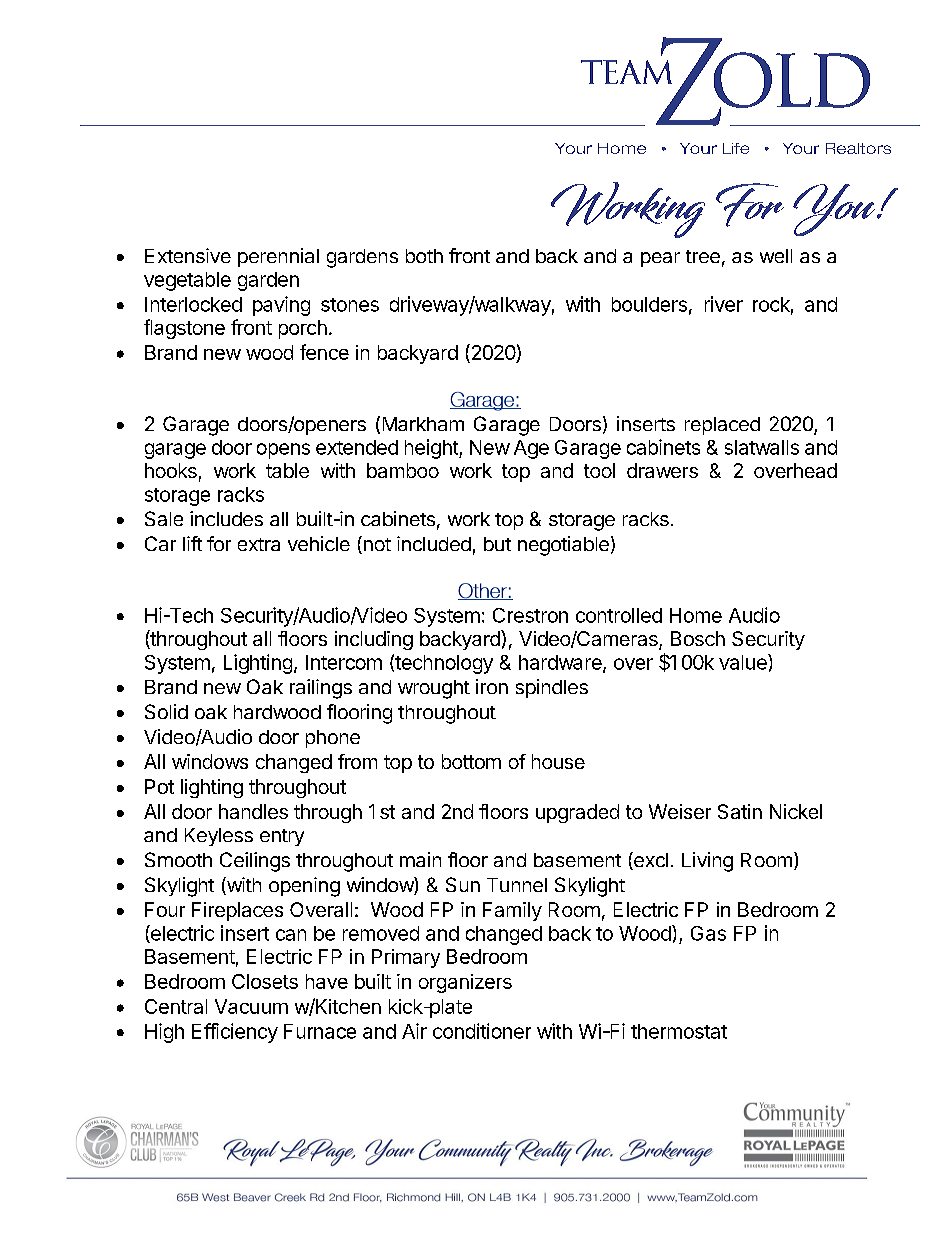 This screenshot has height=1233, width=952. What do you see at coordinates (424, 256) in the screenshot?
I see `both` at bounding box center [424, 256].
